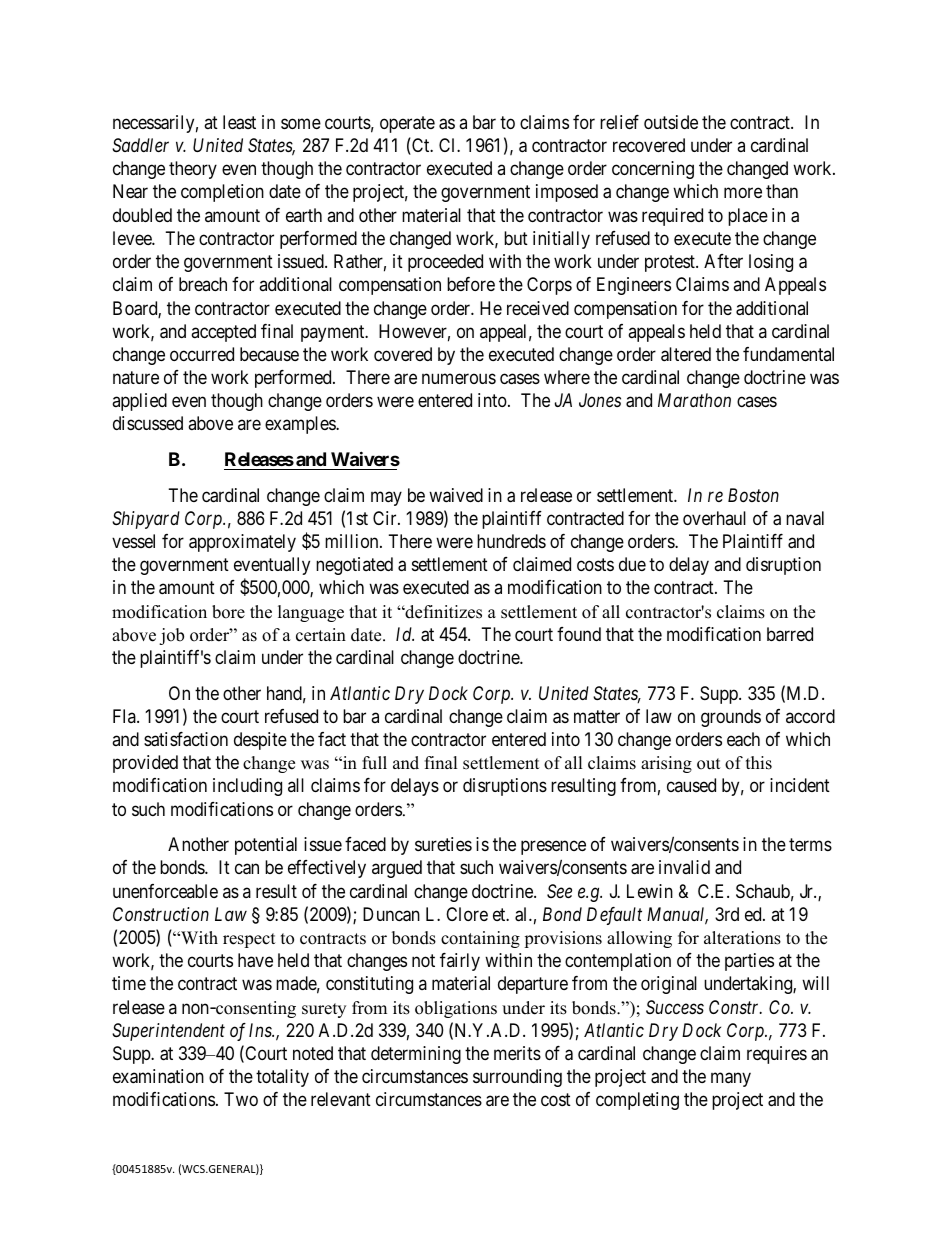  What do you see at coordinates (374, 763) in the image?
I see `full` at bounding box center [374, 763].
